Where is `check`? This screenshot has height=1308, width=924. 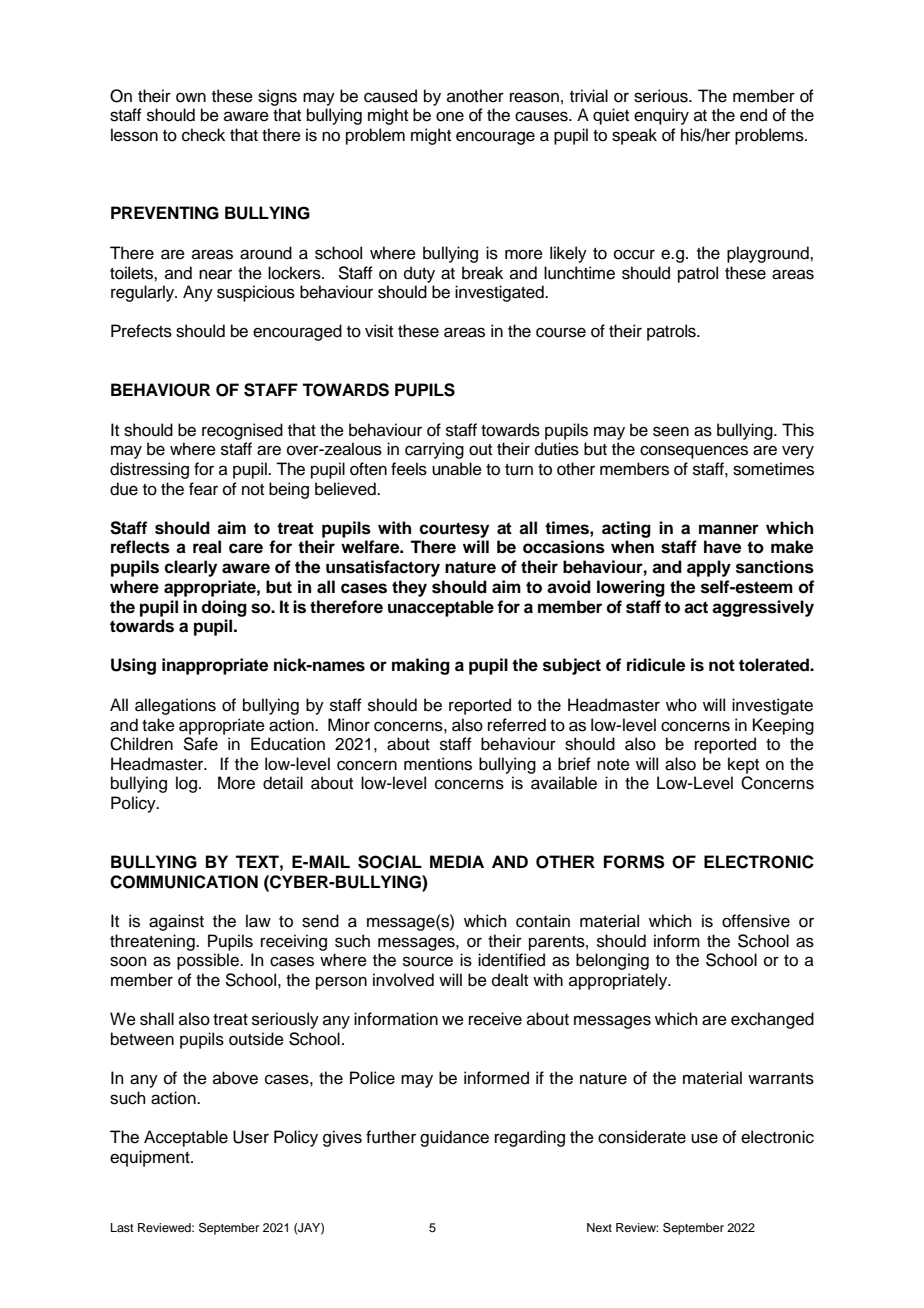
check is located at coordinates (203, 135).
